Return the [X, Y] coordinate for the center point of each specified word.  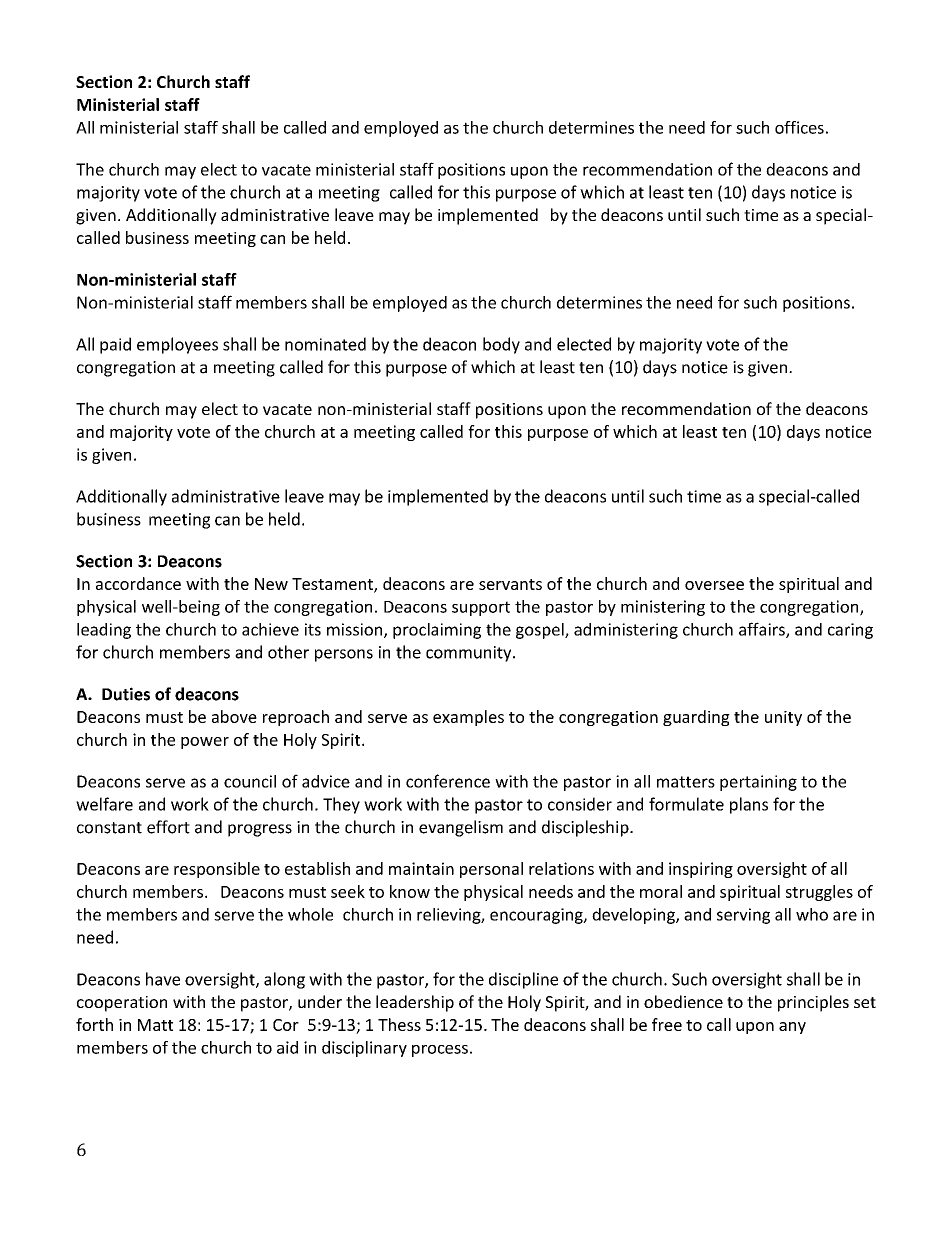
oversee [714, 585]
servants [510, 584]
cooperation [122, 1004]
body [501, 345]
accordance [138, 583]
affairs [763, 630]
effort [168, 827]
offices [799, 127]
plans [749, 805]
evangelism [461, 828]
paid [115, 345]
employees [177, 345]
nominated [325, 344]
